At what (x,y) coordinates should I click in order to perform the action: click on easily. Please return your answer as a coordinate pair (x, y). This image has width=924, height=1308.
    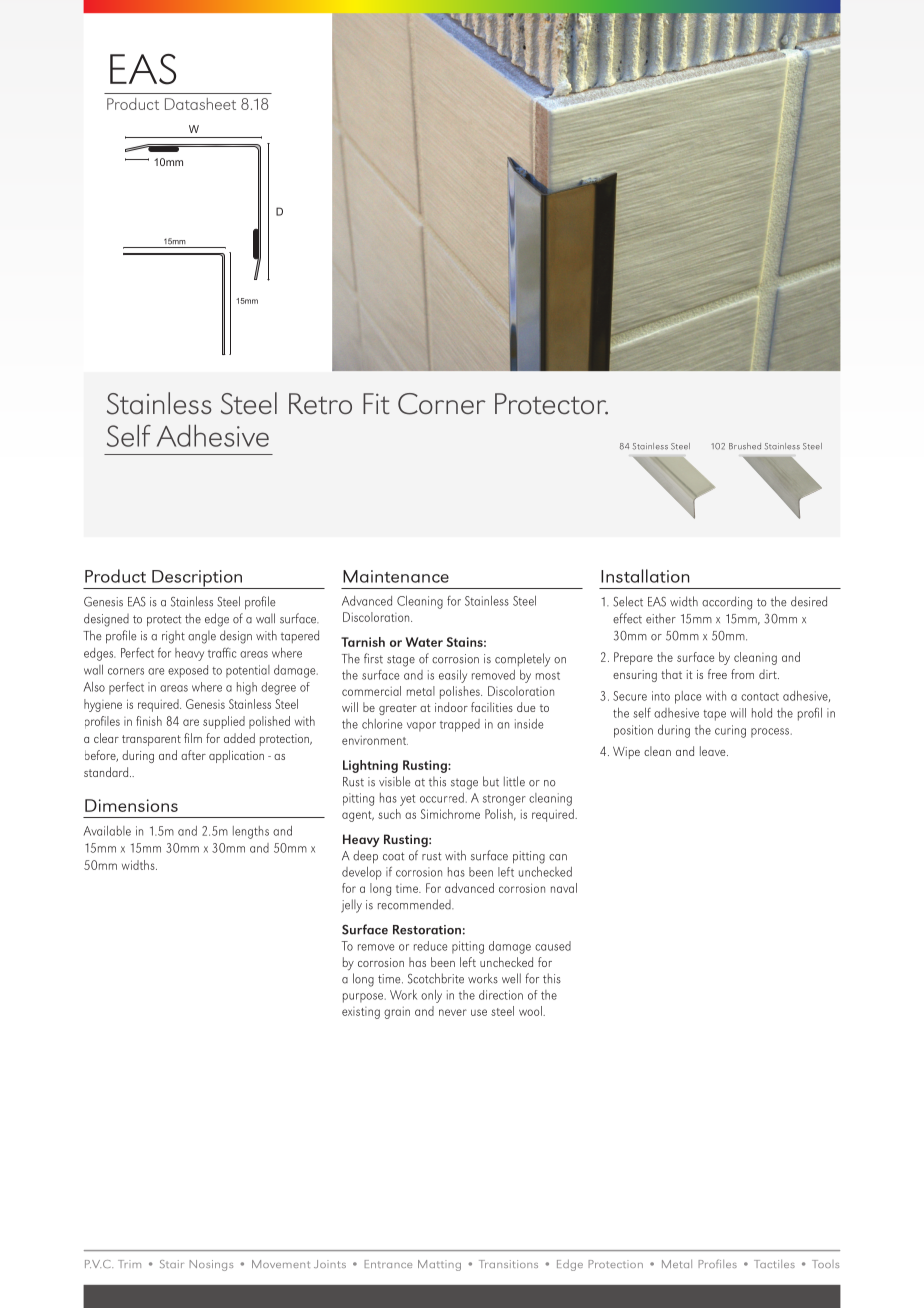
    Looking at the image, I should click on (453, 676).
